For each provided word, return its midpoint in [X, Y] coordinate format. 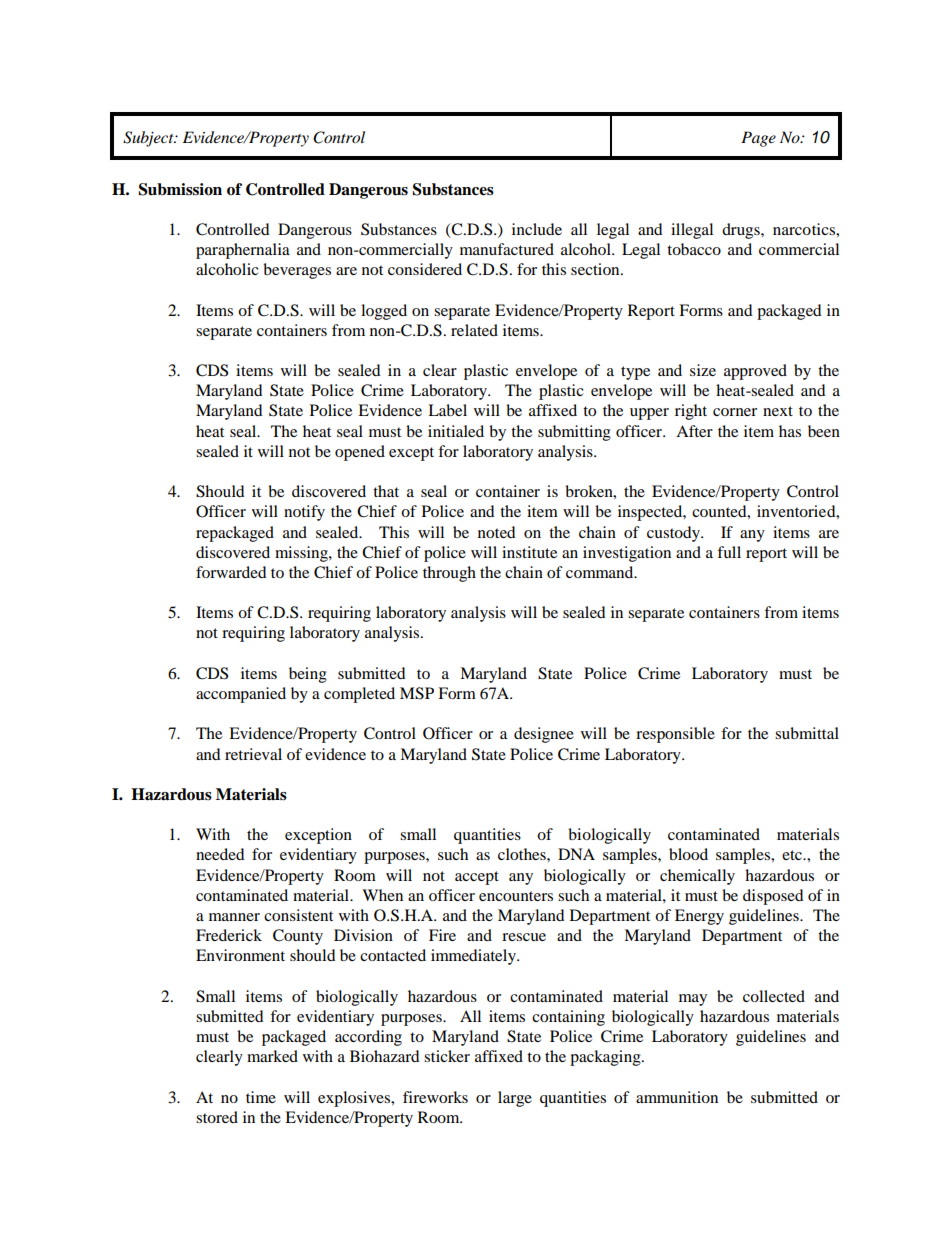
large [515, 1099]
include [537, 229]
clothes [523, 854]
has [790, 431]
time [261, 1097]
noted [497, 532]
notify [304, 513]
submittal [807, 733]
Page [758, 139]
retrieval [253, 754]
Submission [180, 189]
